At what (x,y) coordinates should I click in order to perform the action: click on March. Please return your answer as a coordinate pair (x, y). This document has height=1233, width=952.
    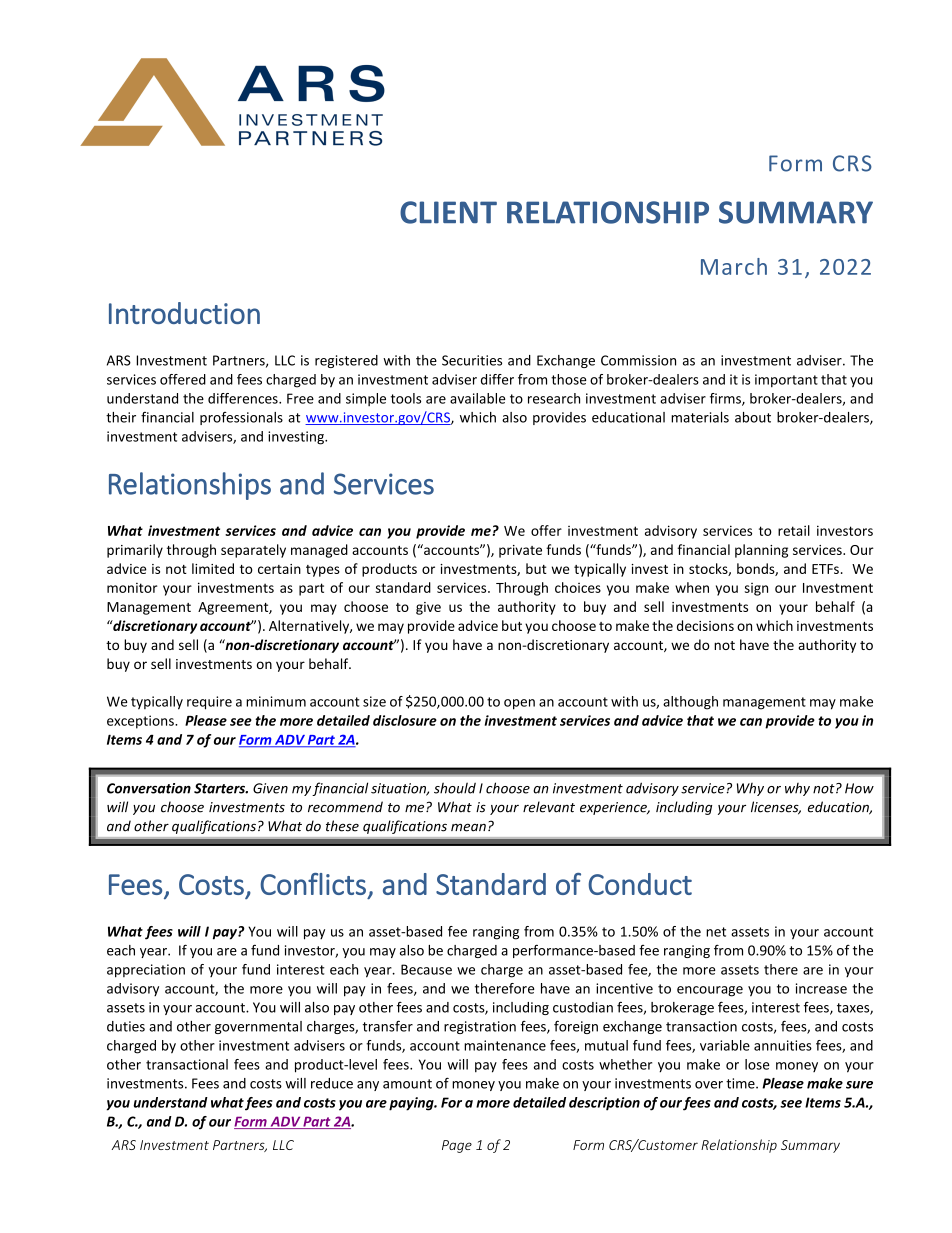
    Looking at the image, I should click on (734, 266).
